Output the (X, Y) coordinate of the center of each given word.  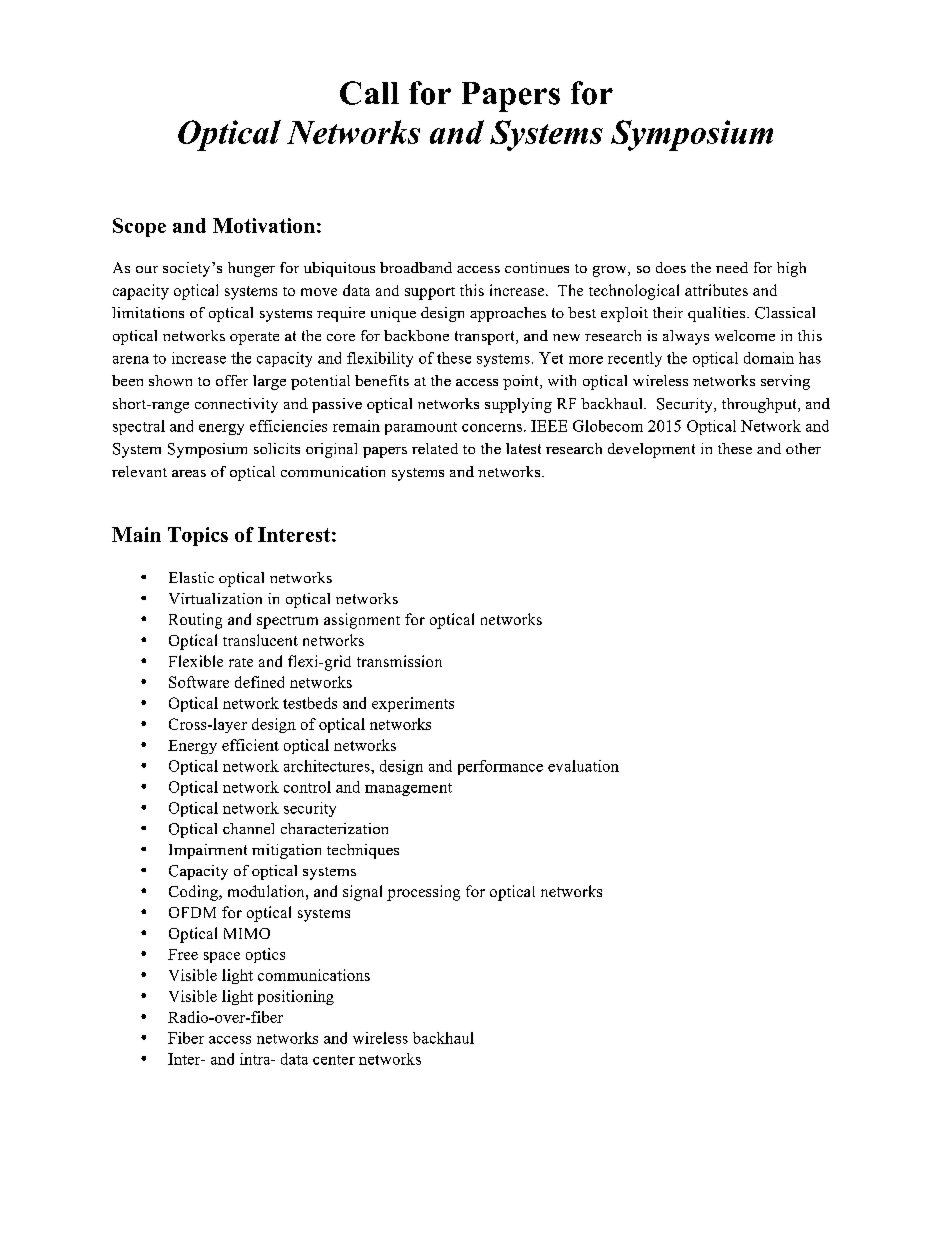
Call (369, 93)
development (651, 450)
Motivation (264, 225)
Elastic (191, 577)
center (334, 1060)
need (732, 267)
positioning (296, 997)
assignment (362, 621)
